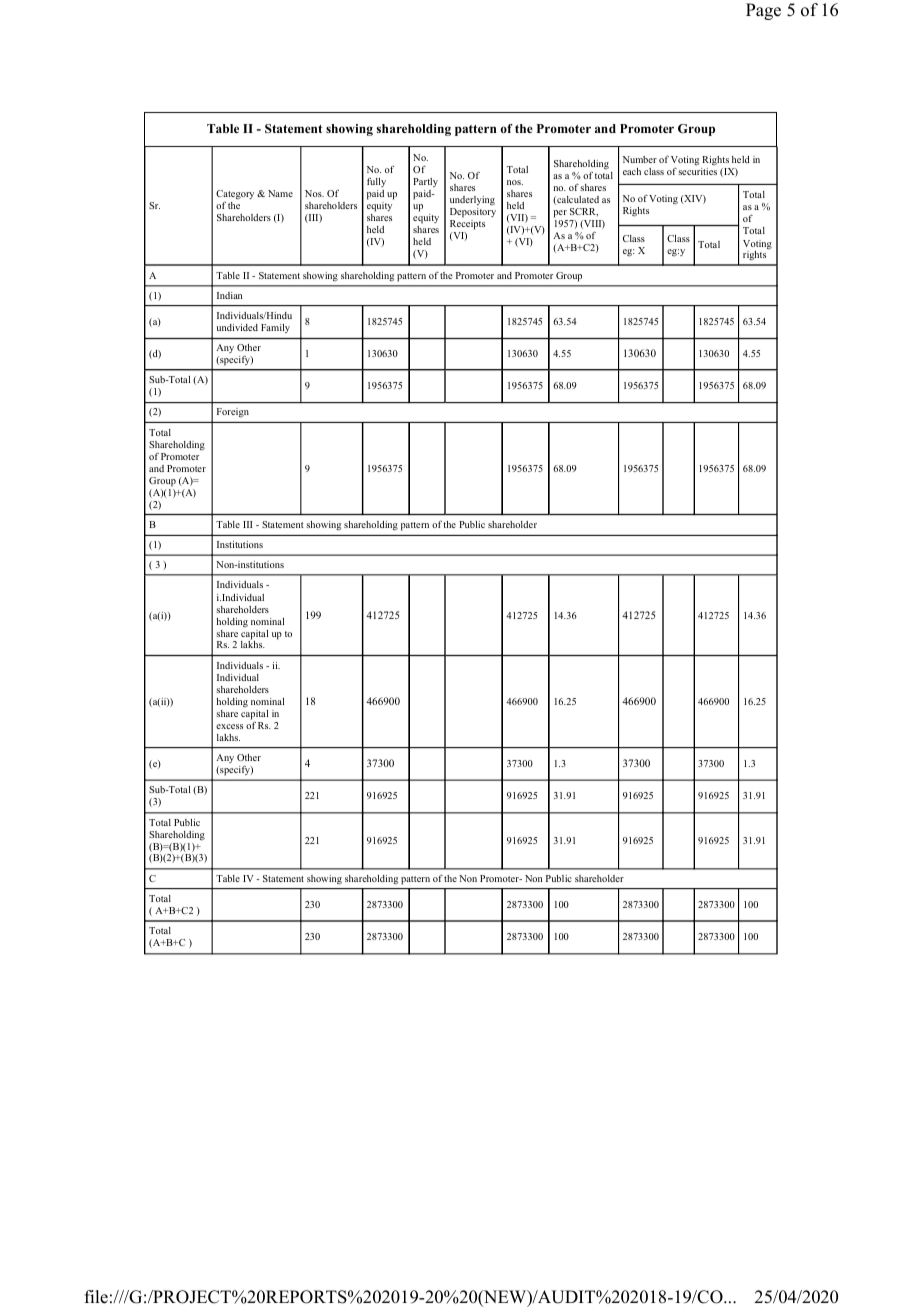 This document has width=924, height=1308. Describe the element at coordinates (233, 412) in the document. I see `Foreign` at that location.
